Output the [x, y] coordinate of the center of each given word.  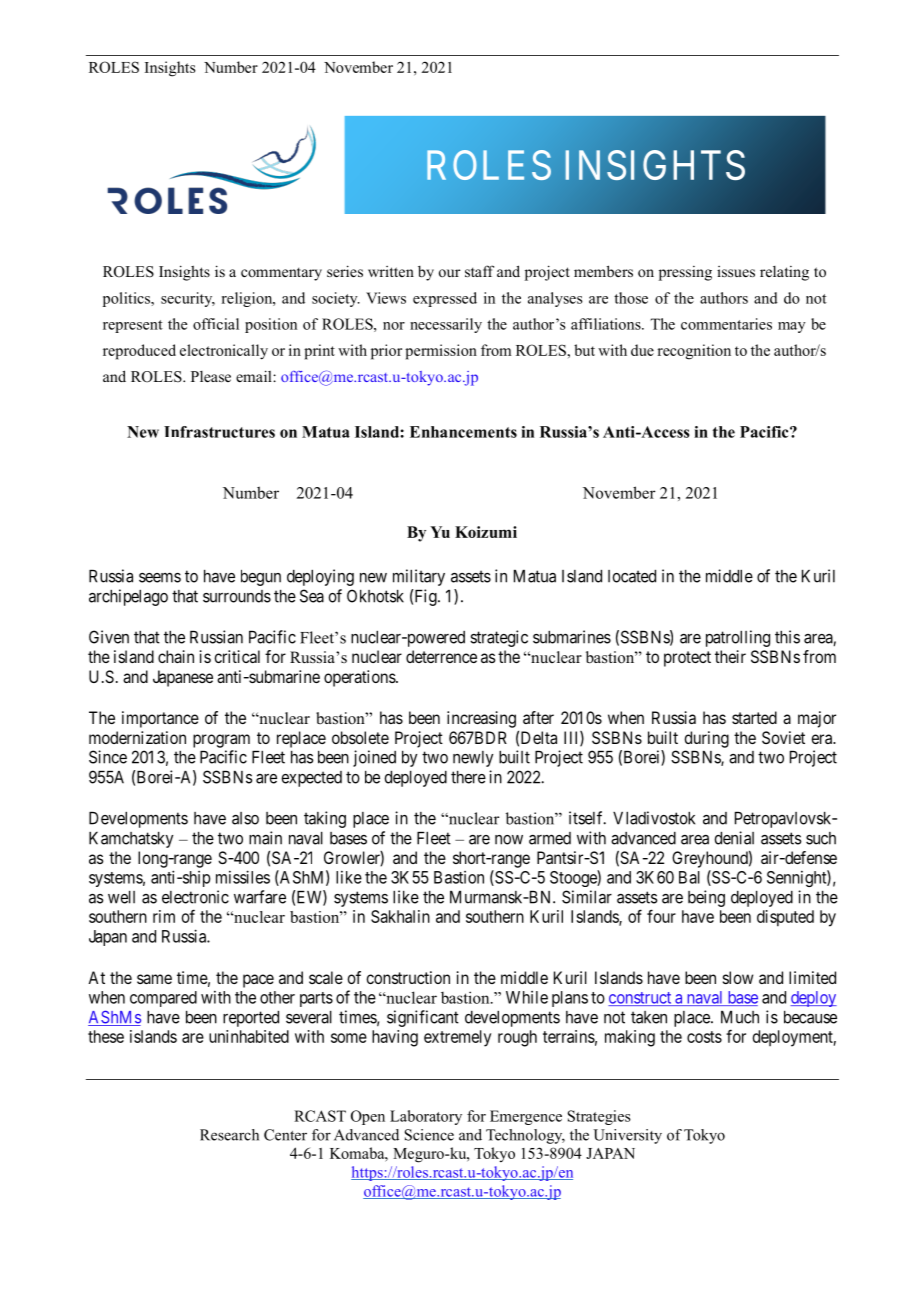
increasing [481, 719]
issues [736, 271]
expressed [445, 299]
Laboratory [426, 1117]
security [188, 299]
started [754, 717]
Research [229, 1135]
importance [160, 719]
